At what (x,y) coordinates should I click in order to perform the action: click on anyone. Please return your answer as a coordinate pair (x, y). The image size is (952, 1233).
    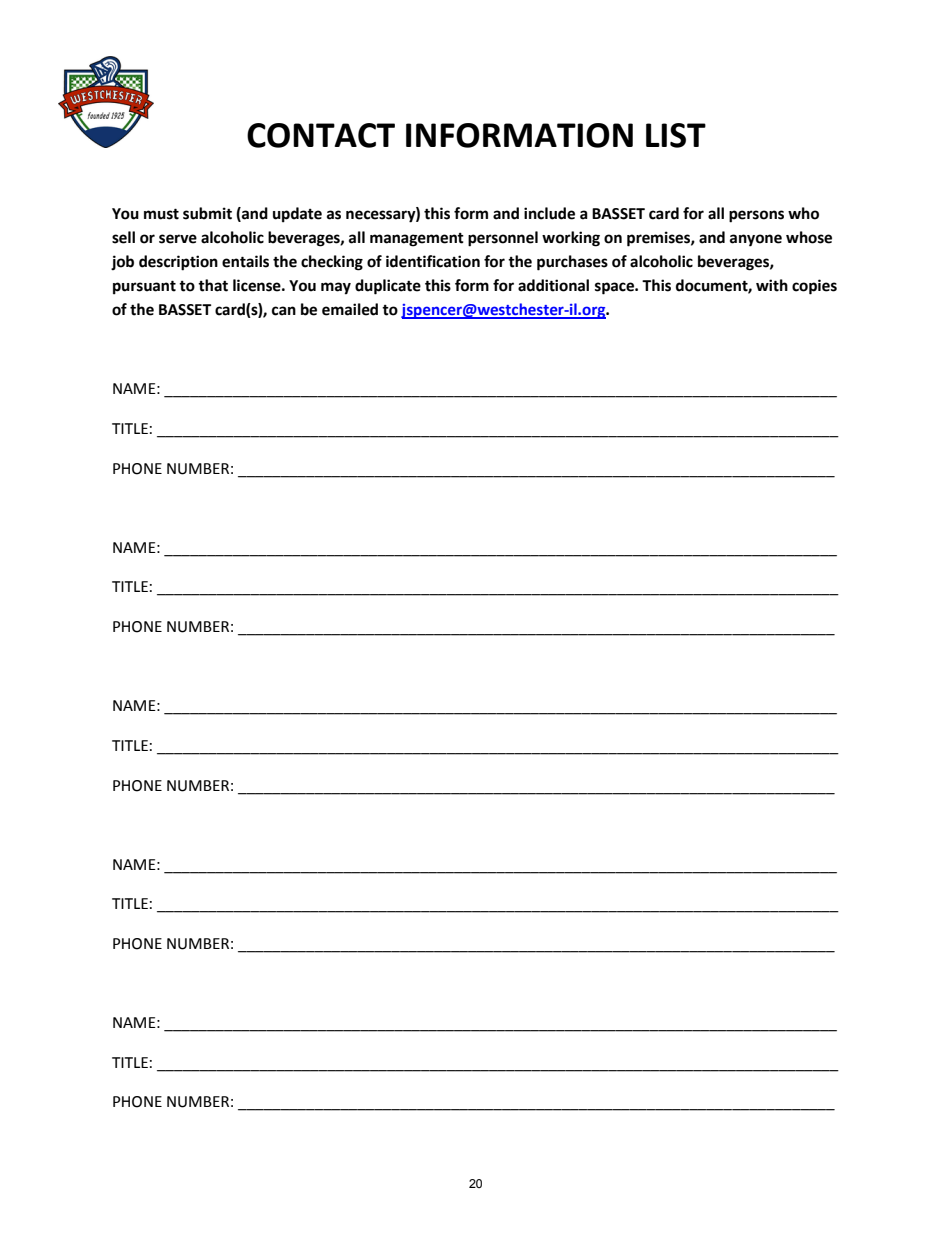
    Looking at the image, I should click on (756, 240).
